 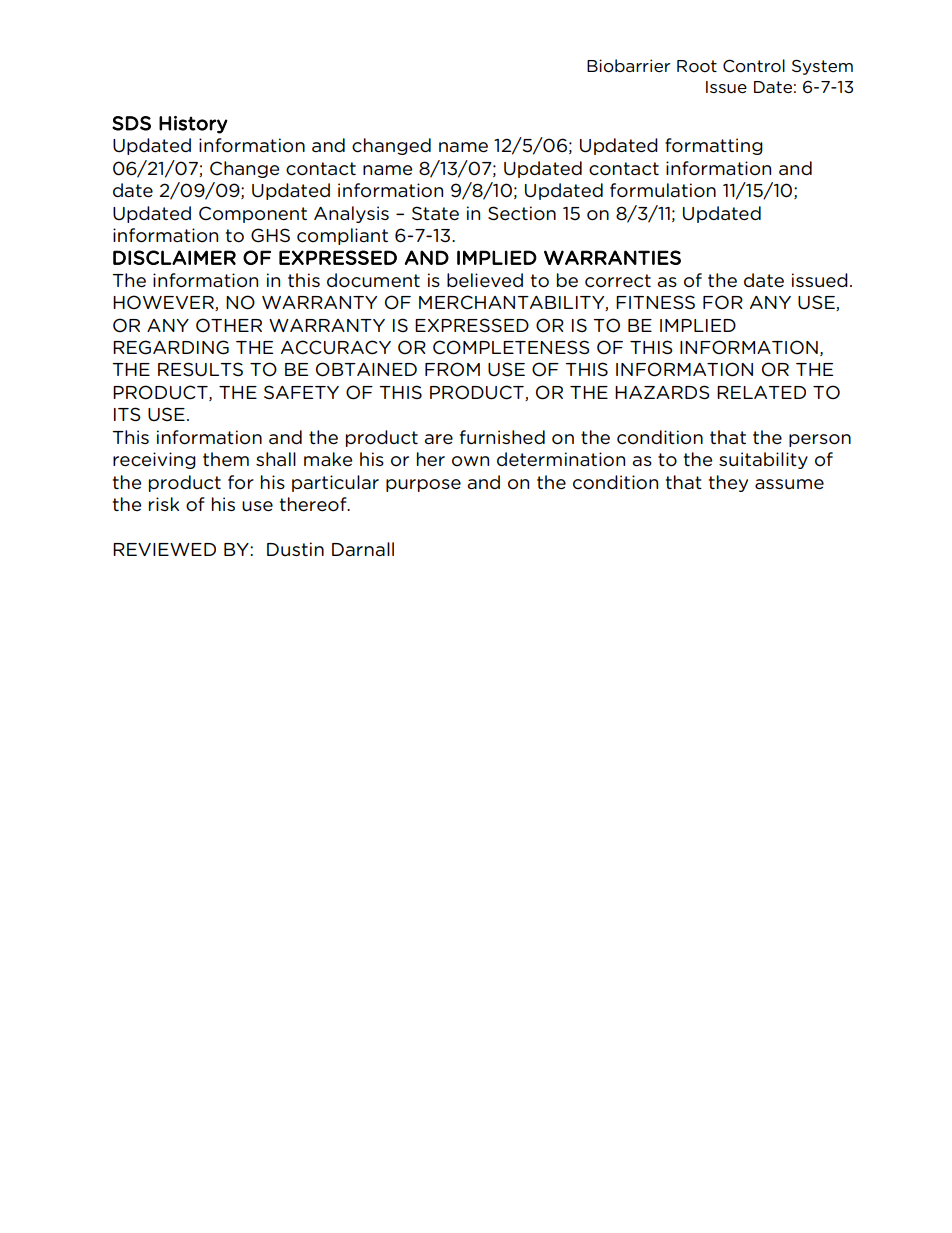 I want to click on Control, so click(x=754, y=66).
